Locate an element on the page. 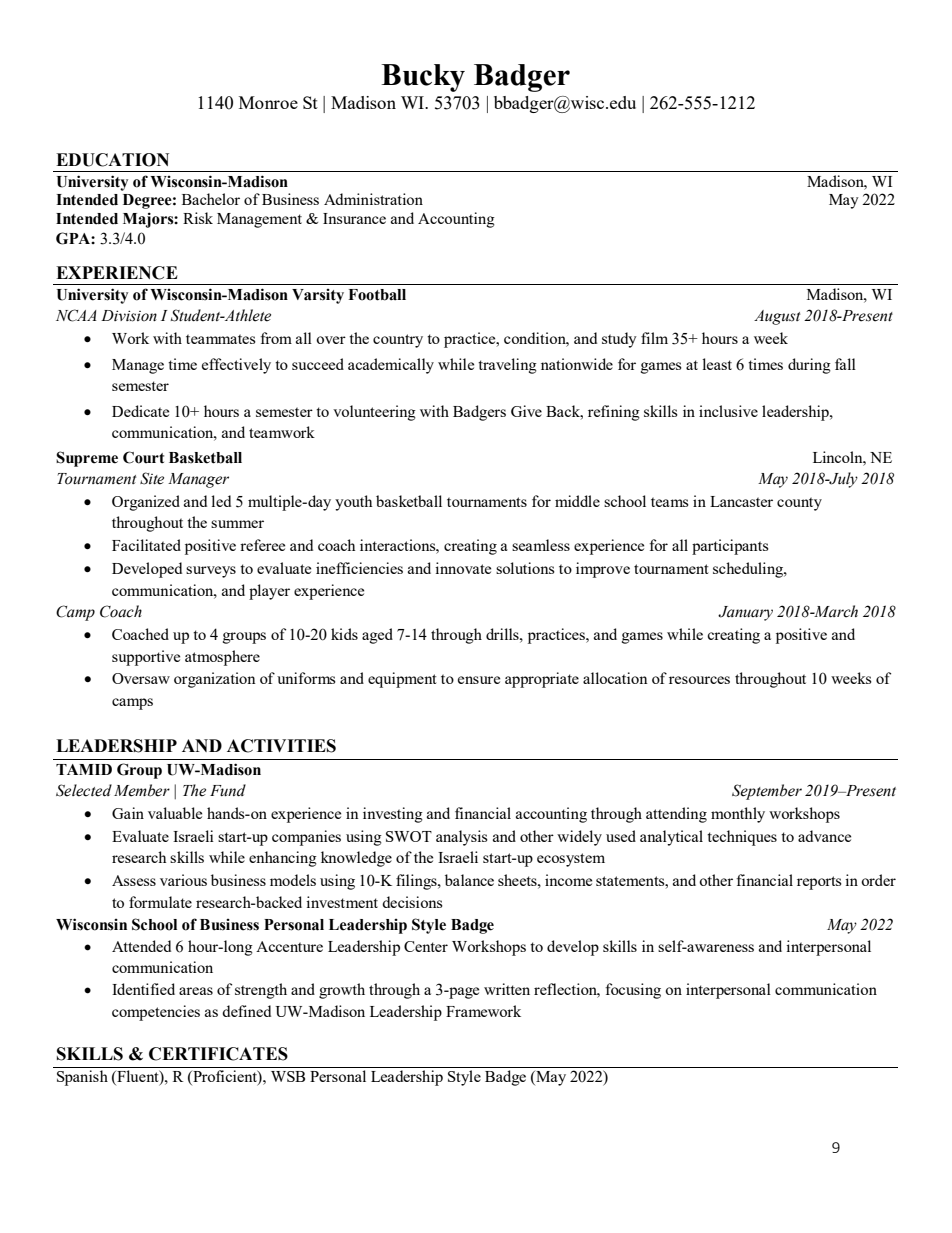 The height and width of the image is (1233, 952). written is located at coordinates (507, 989).
